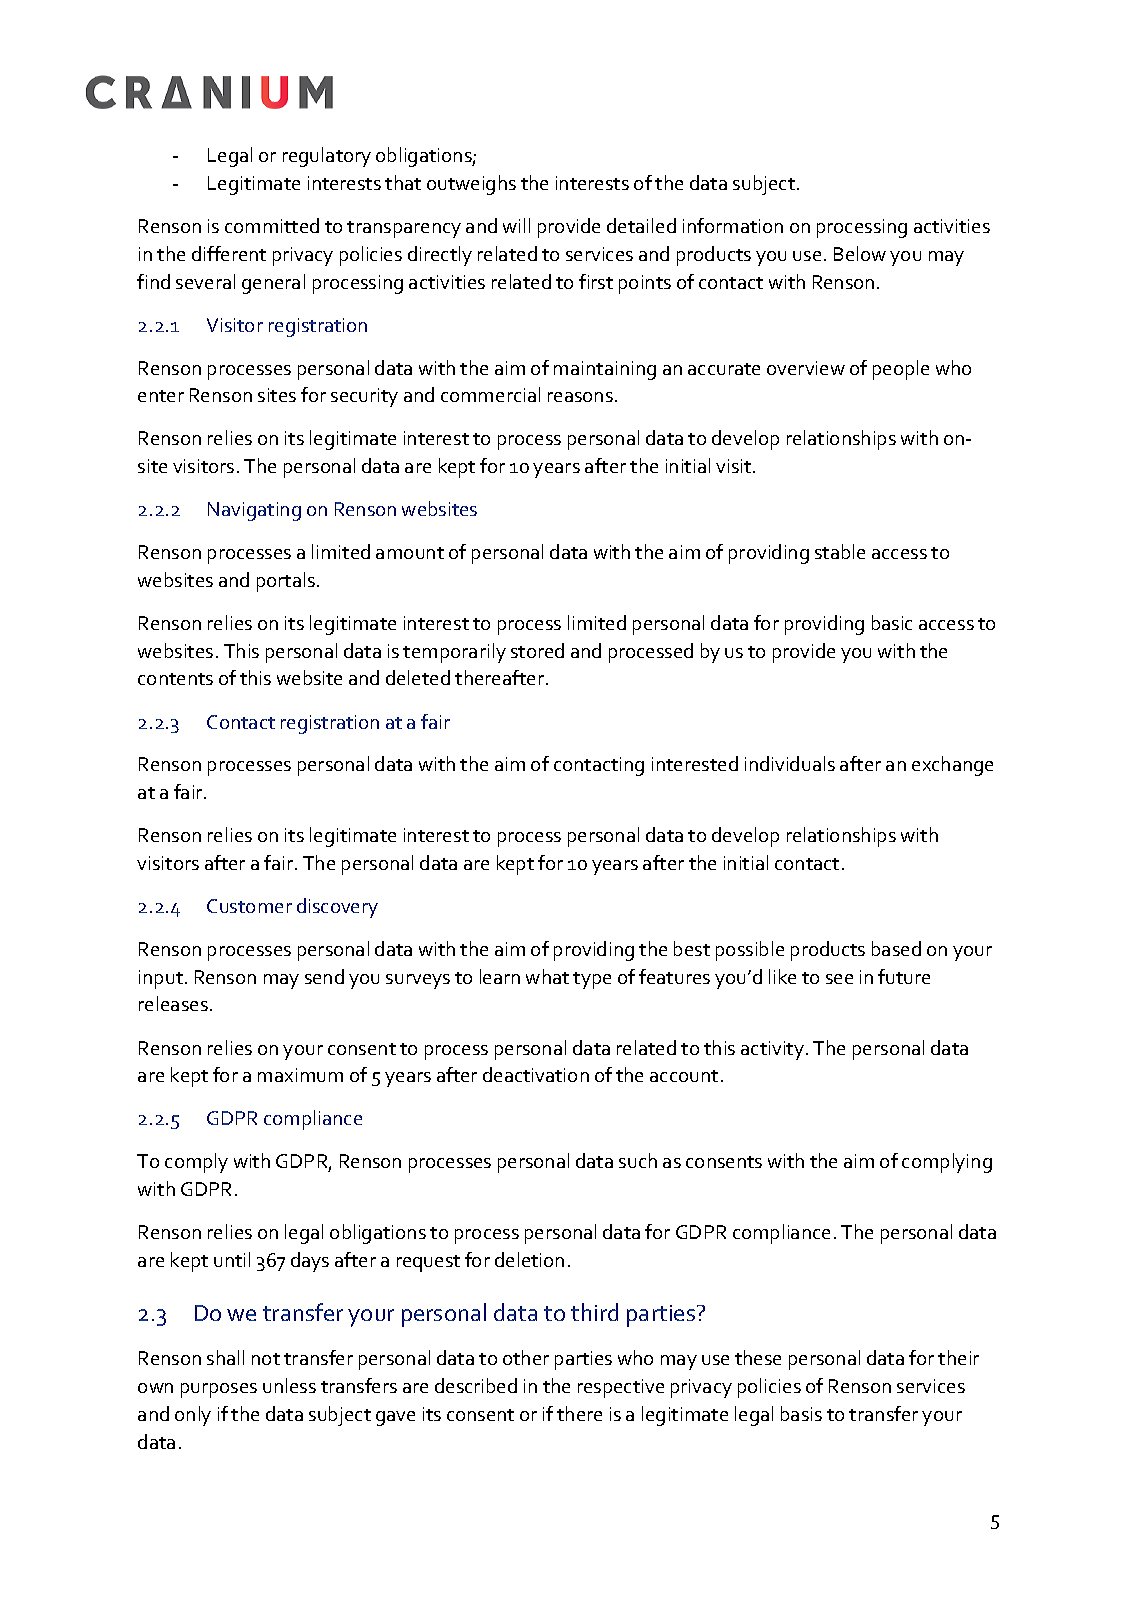 This page has width=1138, height=1611. I want to click on not, so click(266, 1359).
